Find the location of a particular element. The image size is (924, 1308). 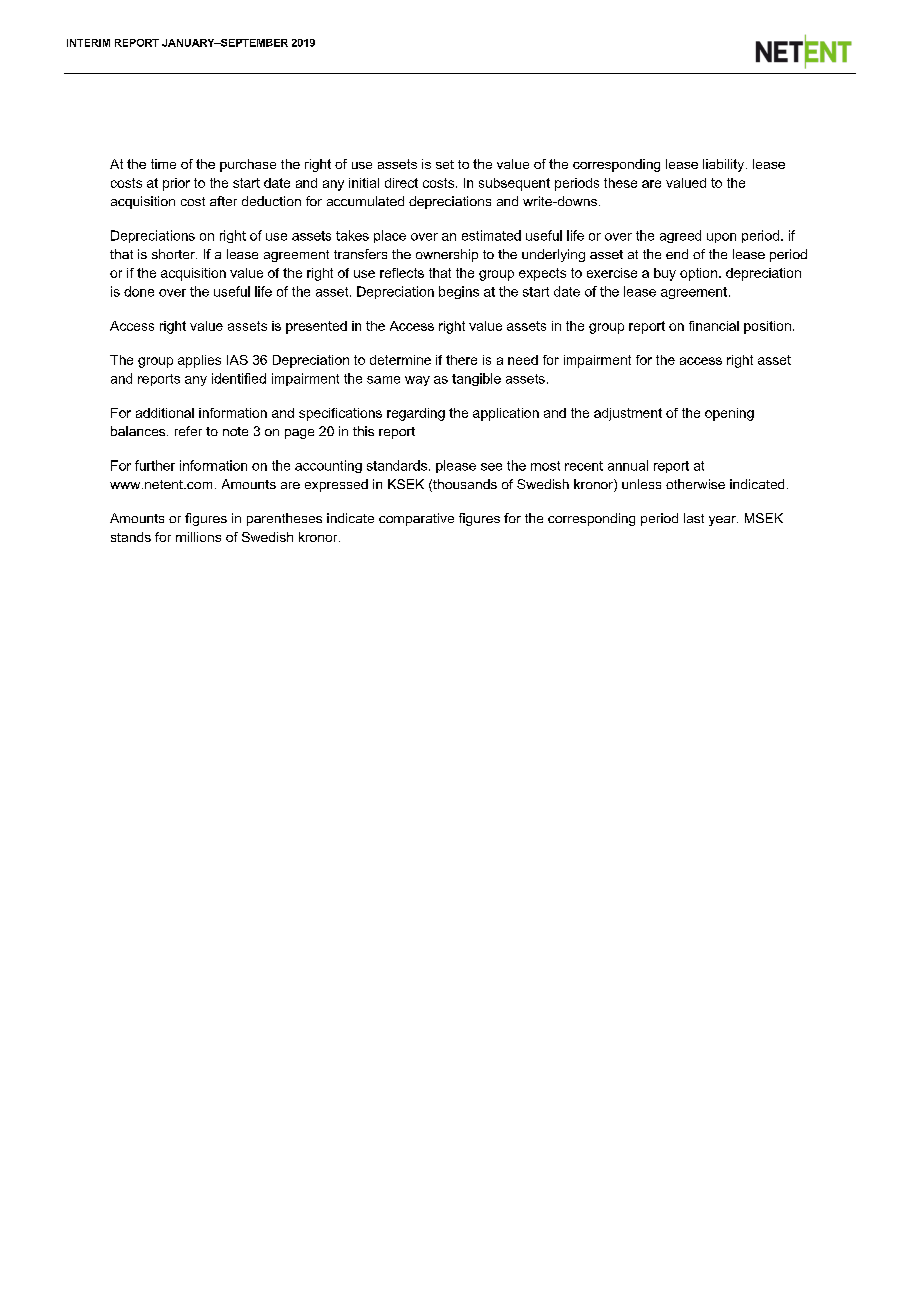

opening is located at coordinates (729, 414).
